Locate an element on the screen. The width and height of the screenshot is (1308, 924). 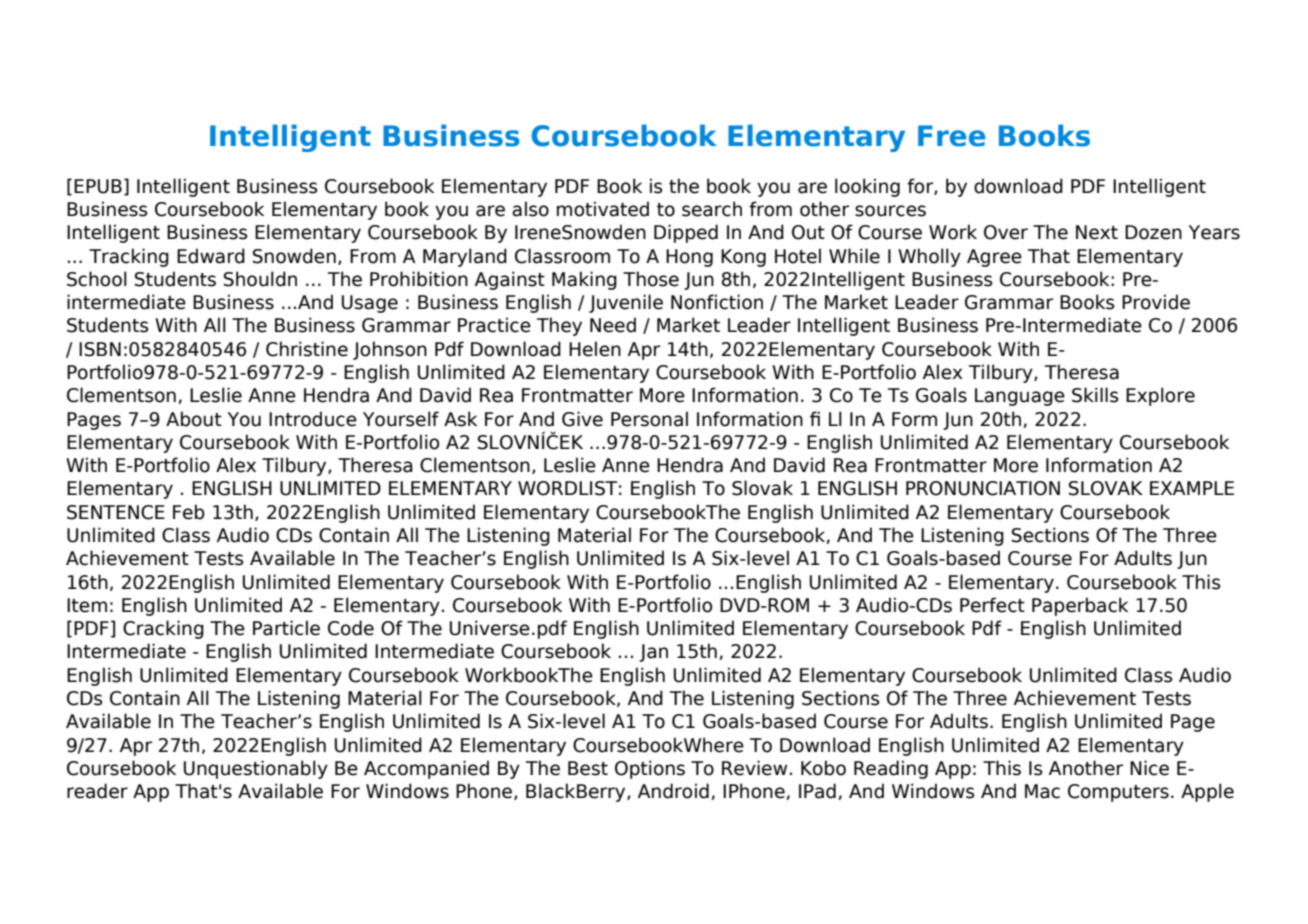
EPUB is located at coordinates (98, 186).
